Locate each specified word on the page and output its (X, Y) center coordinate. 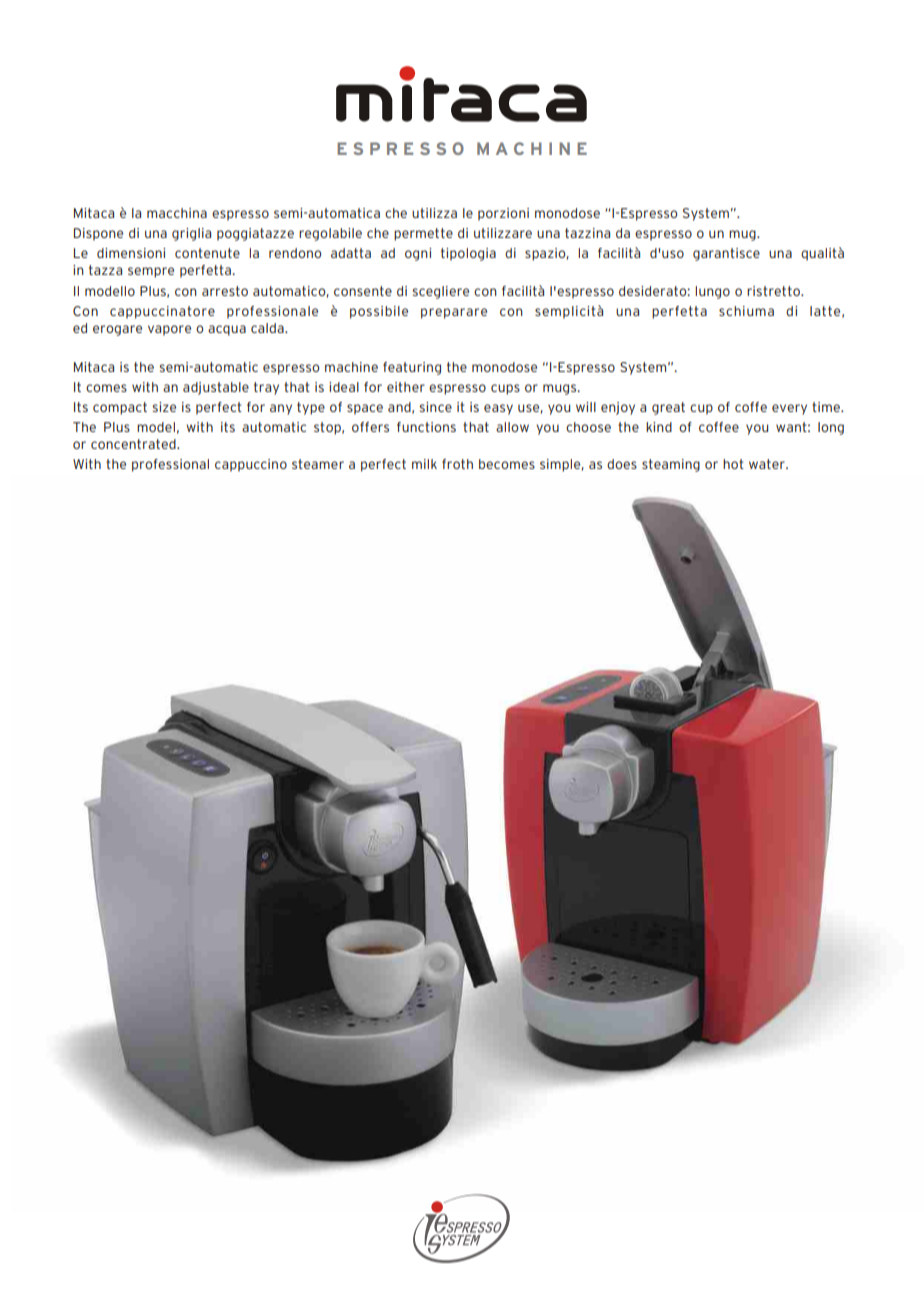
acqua (227, 330)
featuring (412, 368)
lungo (712, 292)
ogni (418, 254)
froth (457, 464)
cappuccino (251, 465)
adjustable (216, 388)
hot (733, 464)
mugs (561, 389)
